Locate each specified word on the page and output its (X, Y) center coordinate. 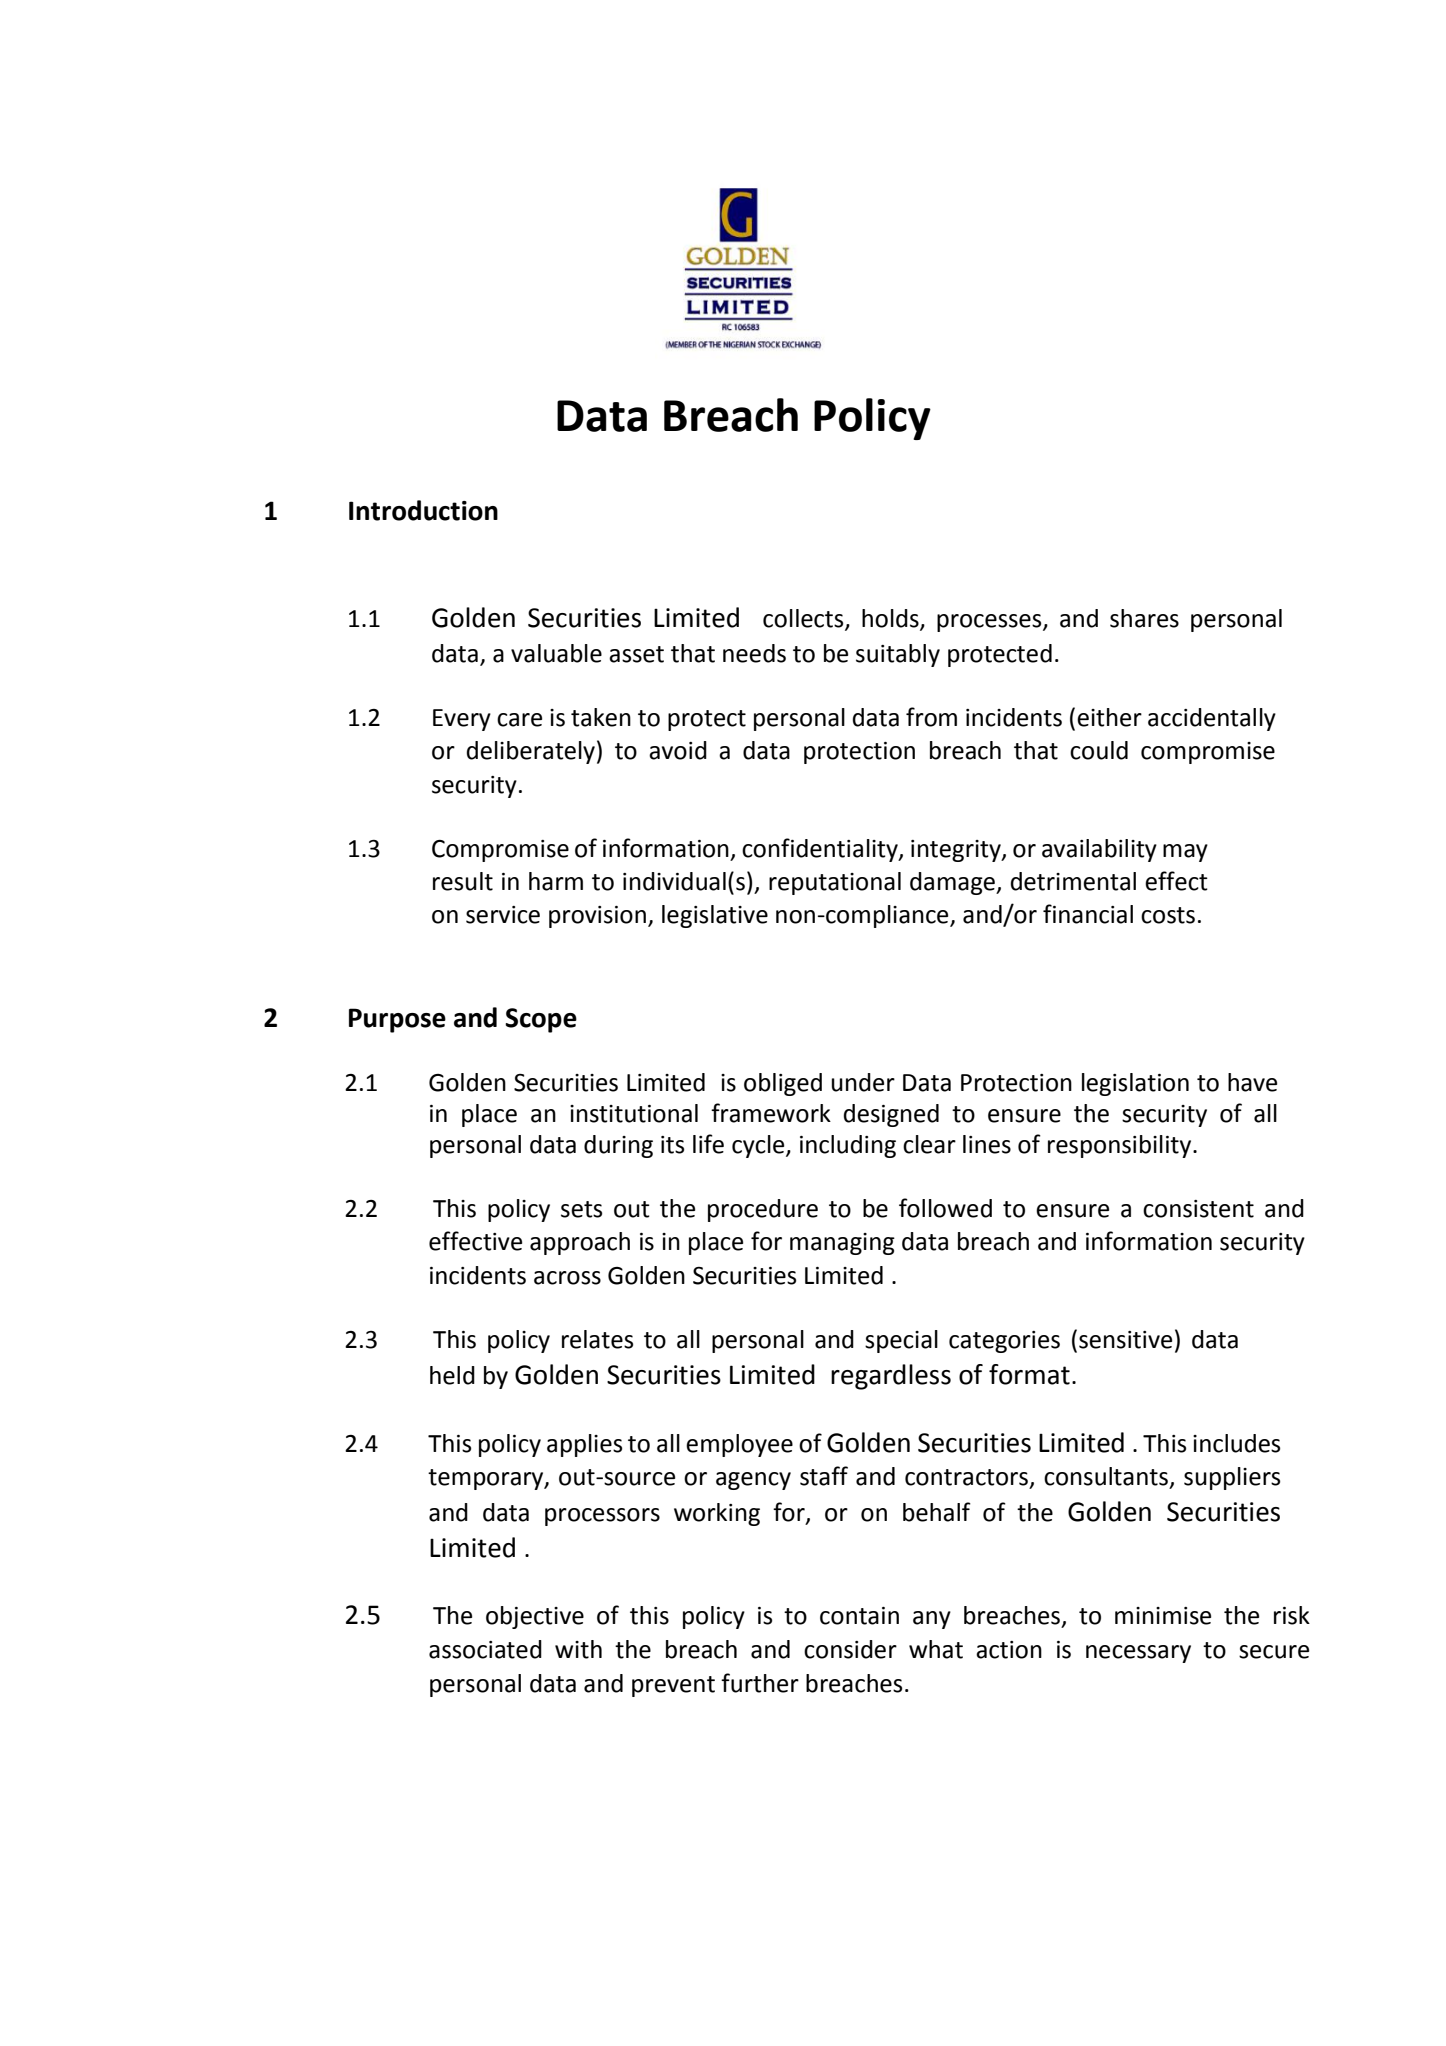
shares (1144, 618)
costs (1168, 915)
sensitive (1125, 1340)
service (503, 915)
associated (485, 1649)
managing (842, 1244)
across (567, 1278)
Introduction (423, 510)
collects (804, 619)
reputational (835, 883)
